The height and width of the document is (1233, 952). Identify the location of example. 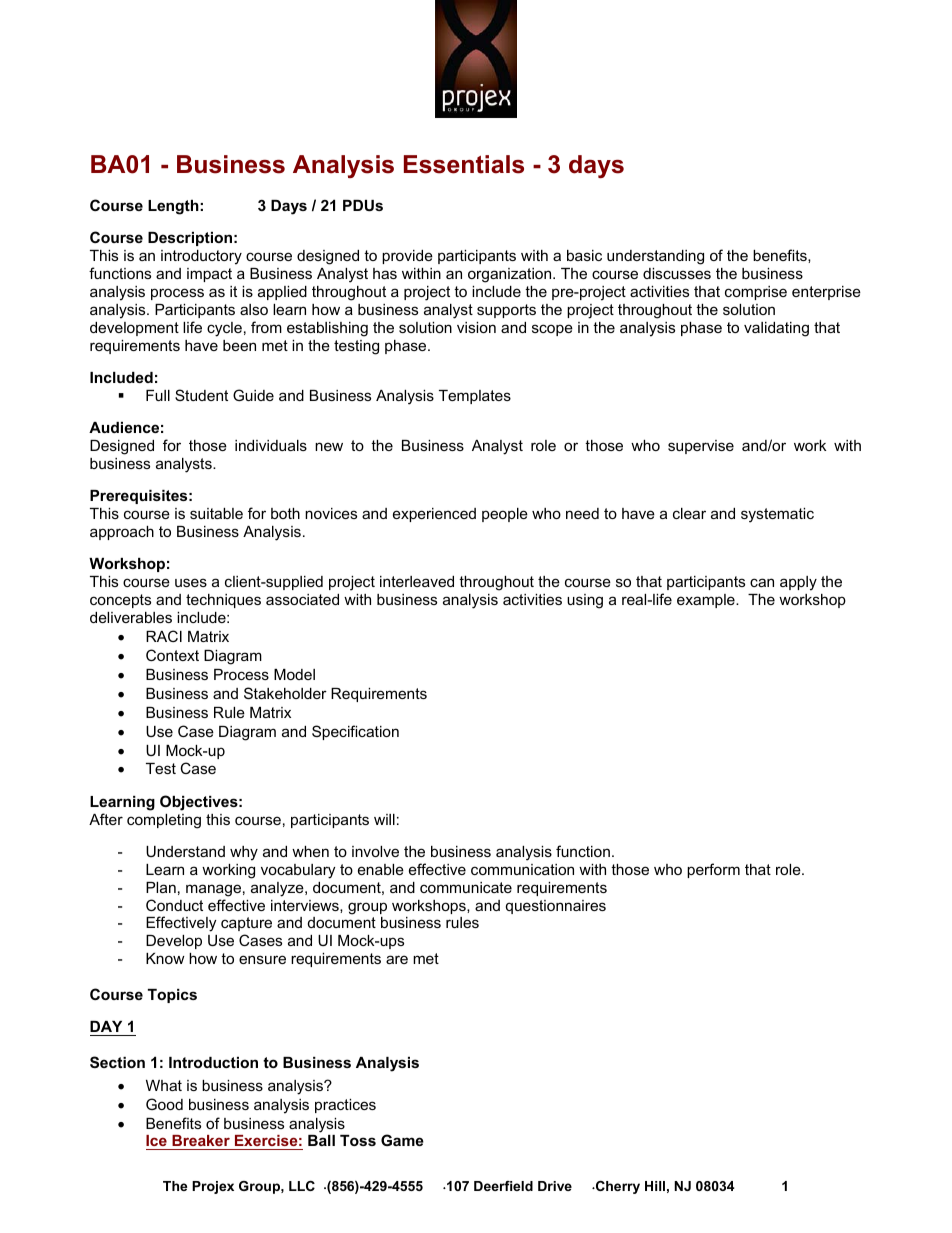
(707, 601).
